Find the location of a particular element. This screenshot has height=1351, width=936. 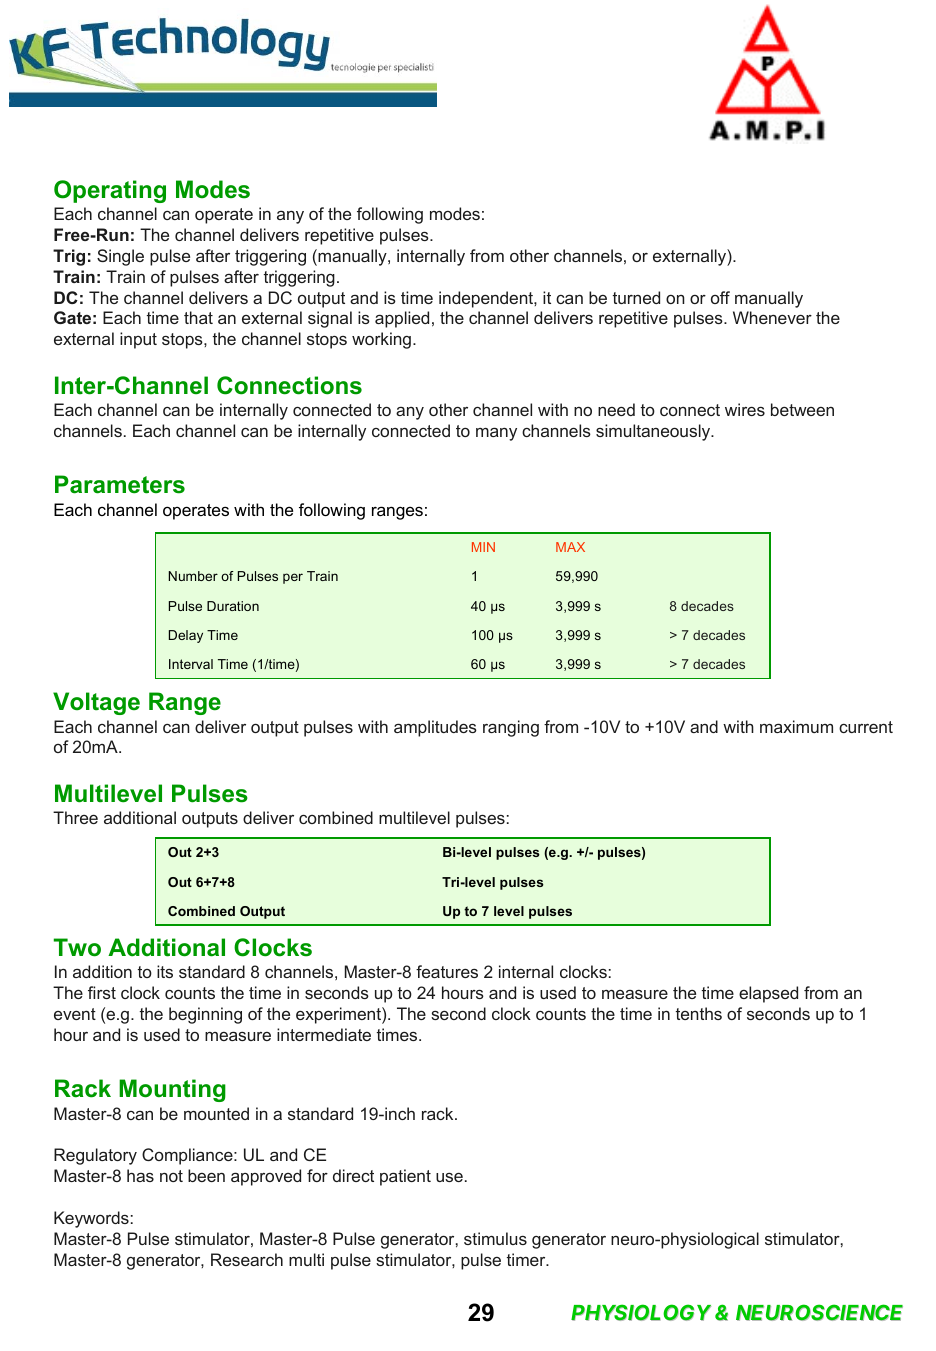

not is located at coordinates (171, 1176).
